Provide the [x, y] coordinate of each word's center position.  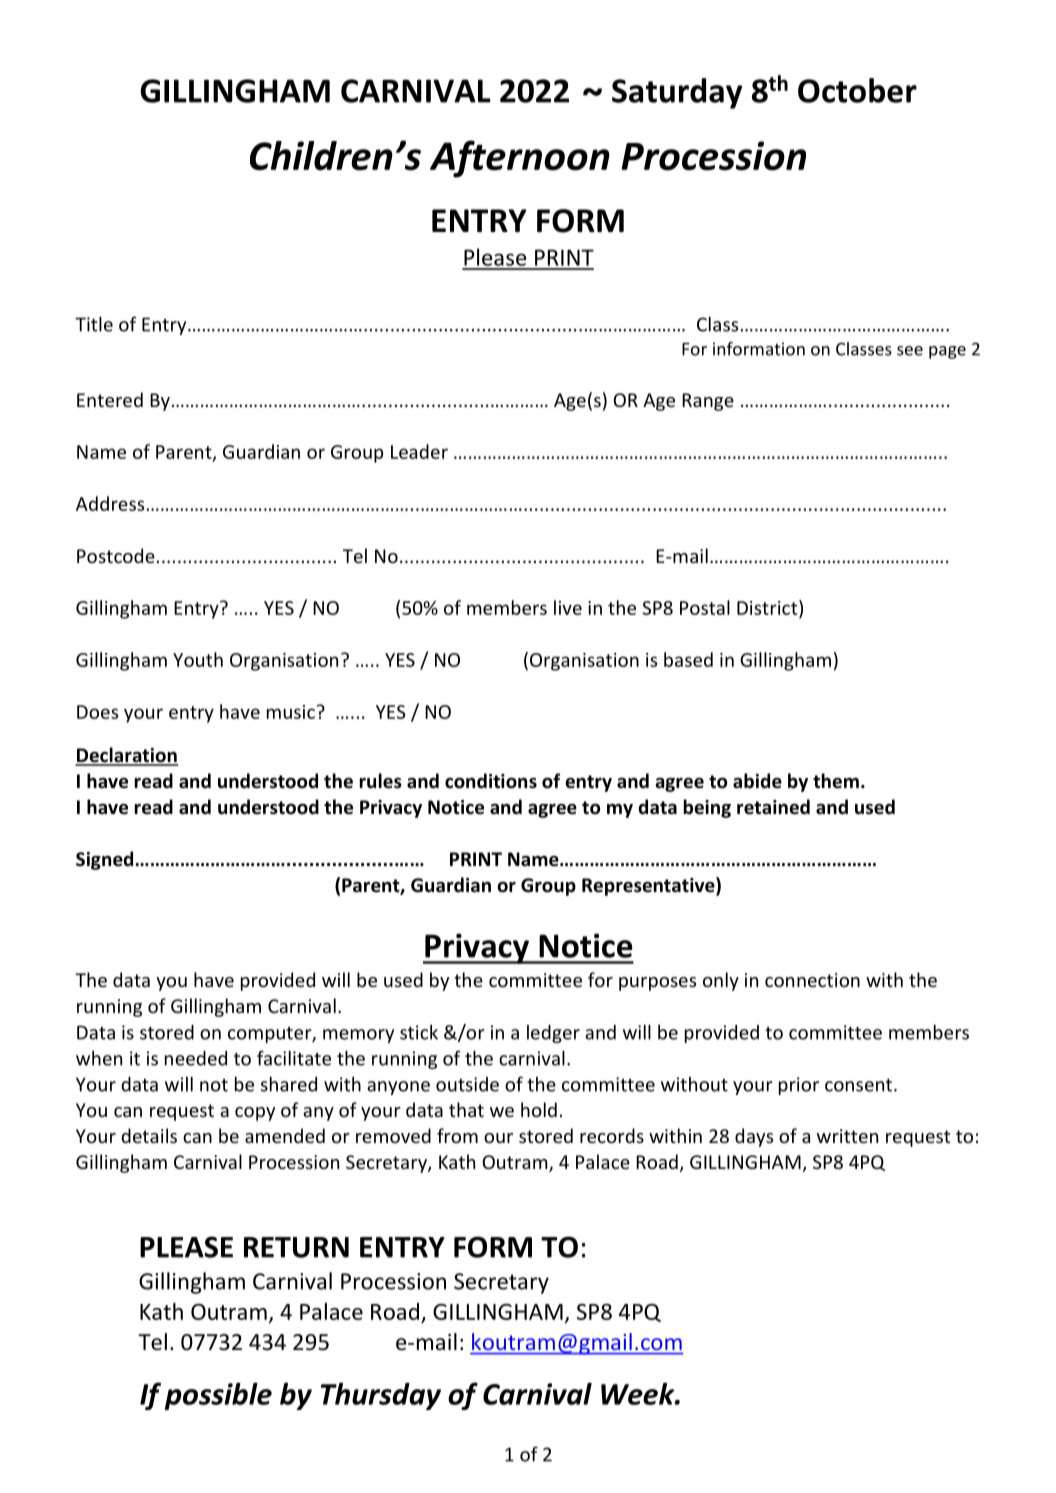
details [149, 1135]
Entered [110, 399]
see [910, 351]
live [568, 607]
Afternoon [520, 159]
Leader [419, 451]
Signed [106, 860]
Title [94, 324]
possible [218, 1396]
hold [539, 1109]
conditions [491, 781]
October [857, 90]
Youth [198, 659]
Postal [705, 607]
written [847, 1136]
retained [773, 807]
